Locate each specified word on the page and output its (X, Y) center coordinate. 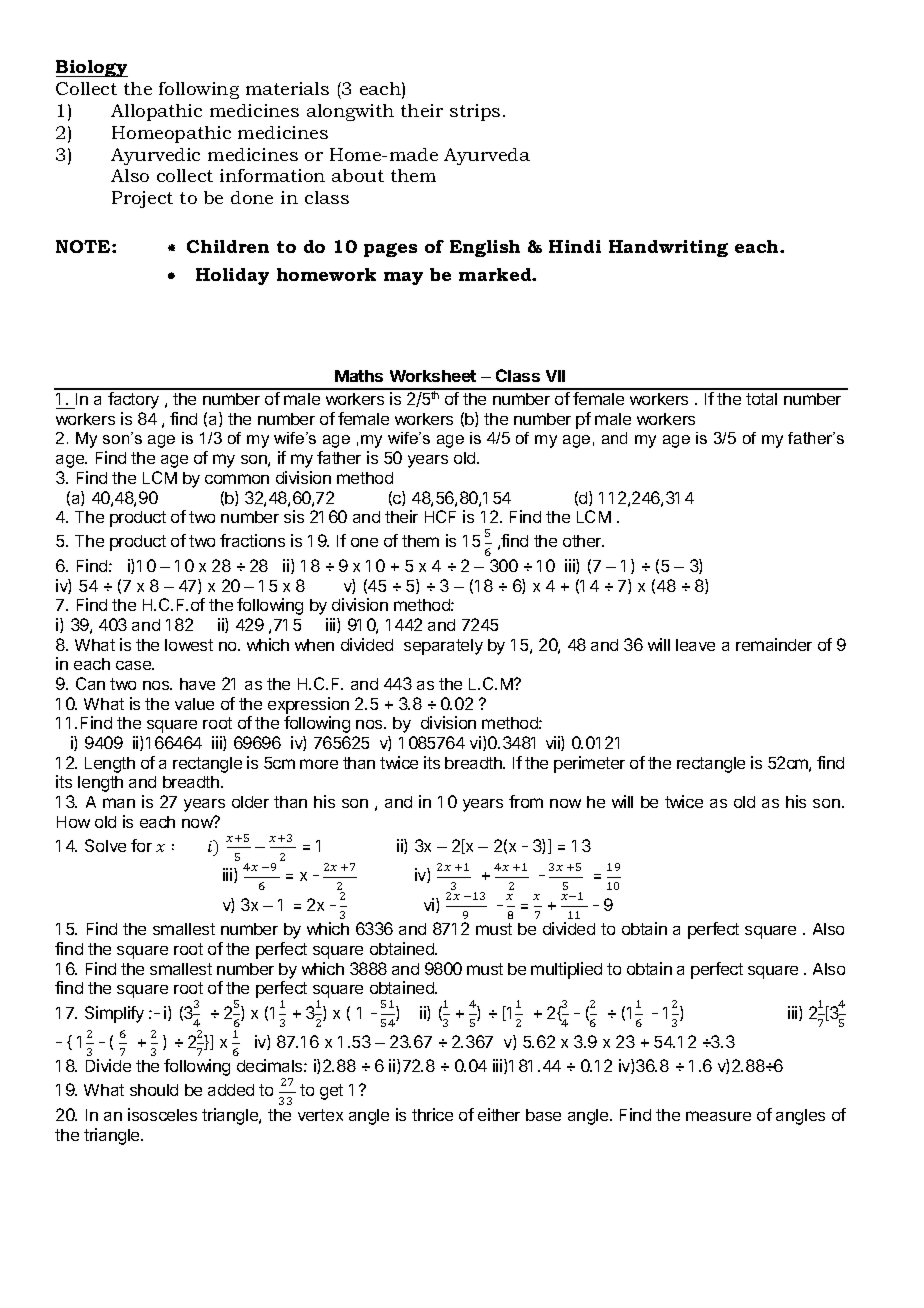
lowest (189, 645)
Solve (105, 845)
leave (695, 645)
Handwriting (668, 248)
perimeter (589, 764)
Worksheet (433, 376)
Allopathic (156, 112)
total (761, 399)
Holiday (232, 276)
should (154, 1090)
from (526, 801)
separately (443, 647)
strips (475, 112)
